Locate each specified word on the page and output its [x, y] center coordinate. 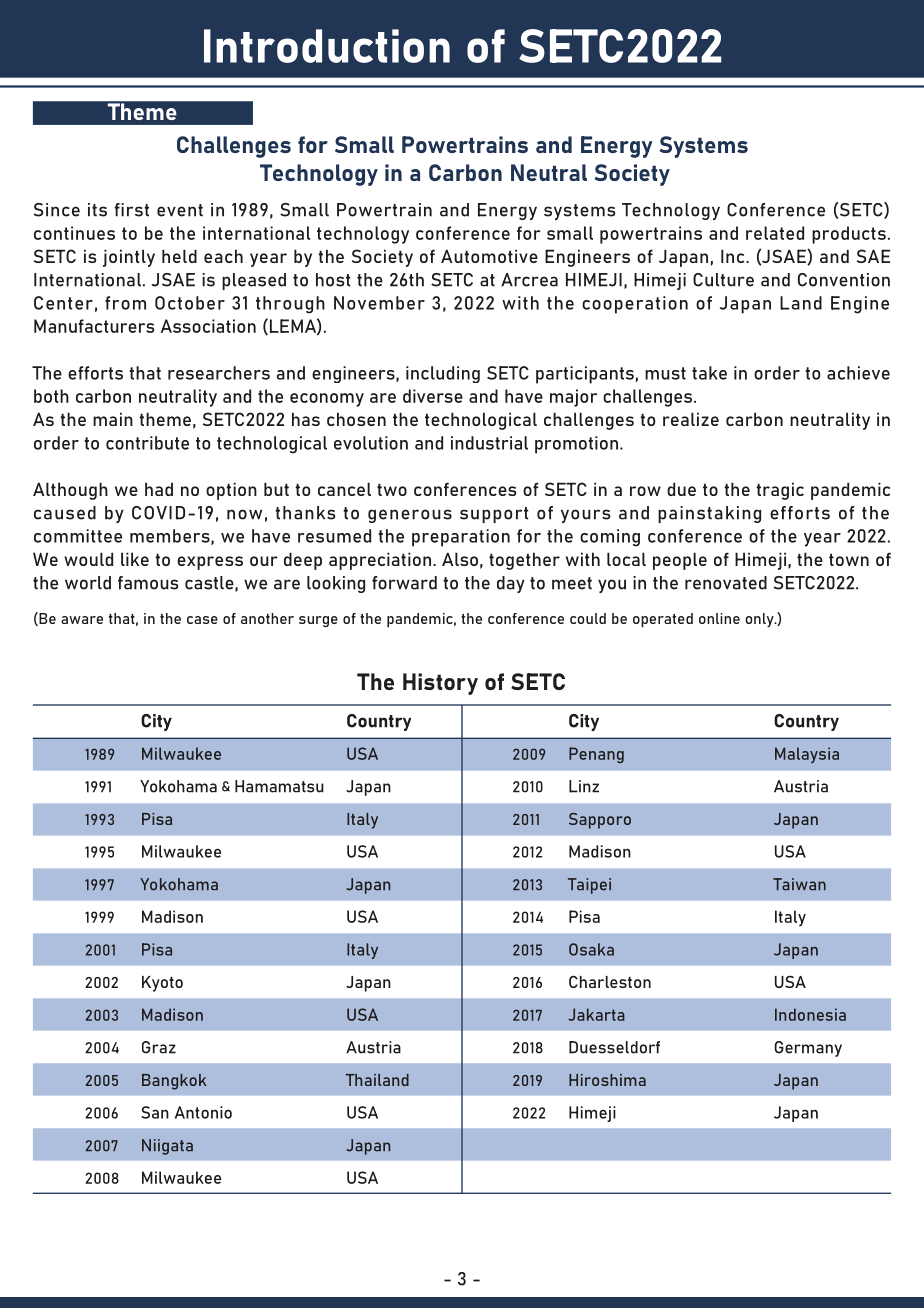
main [113, 419]
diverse [433, 396]
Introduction [327, 46]
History [440, 684]
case [202, 620]
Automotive [489, 256]
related [775, 233]
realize [691, 419]
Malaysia [807, 755]
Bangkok [174, 1082]
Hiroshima [607, 1080]
